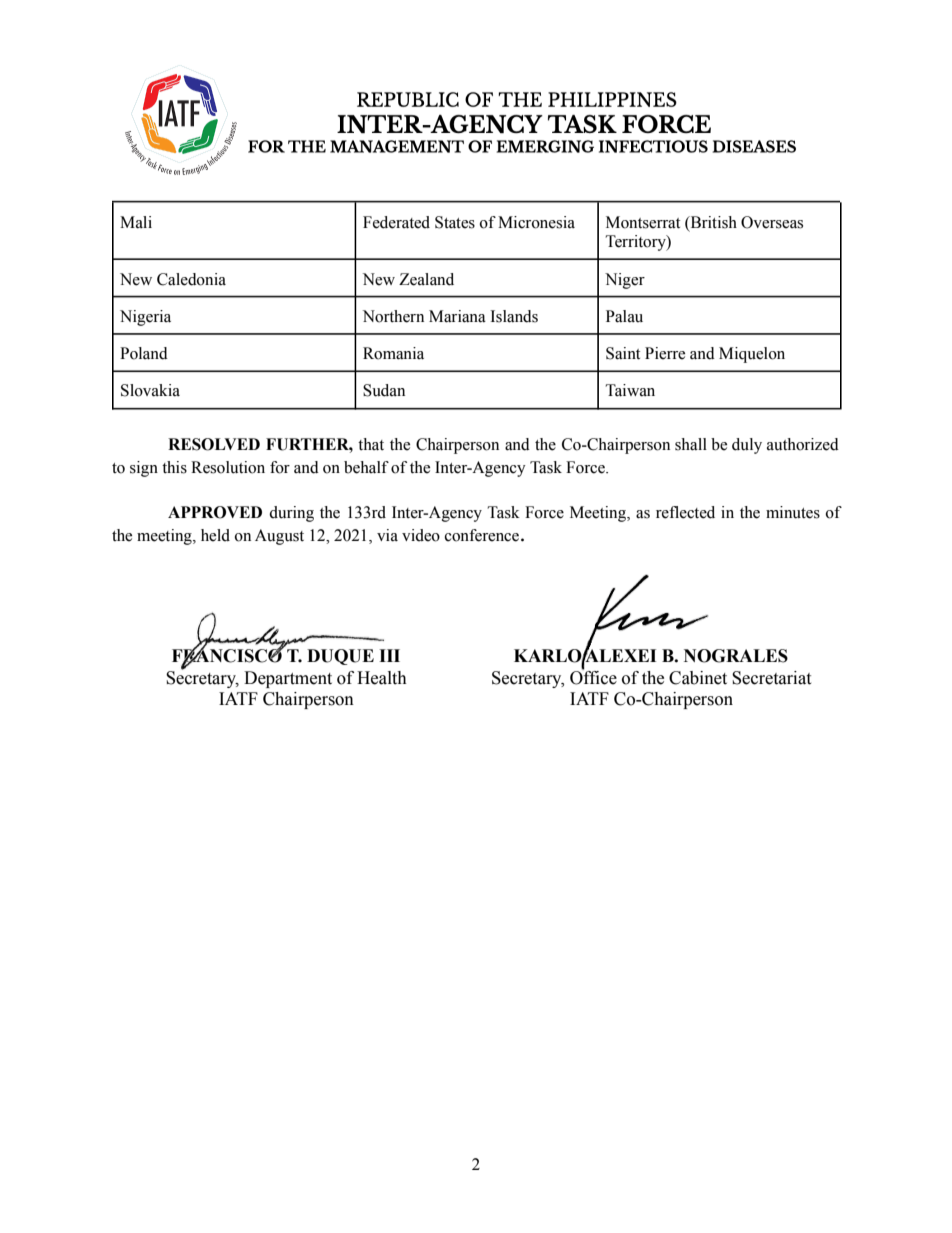  I want to click on video, so click(421, 535).
